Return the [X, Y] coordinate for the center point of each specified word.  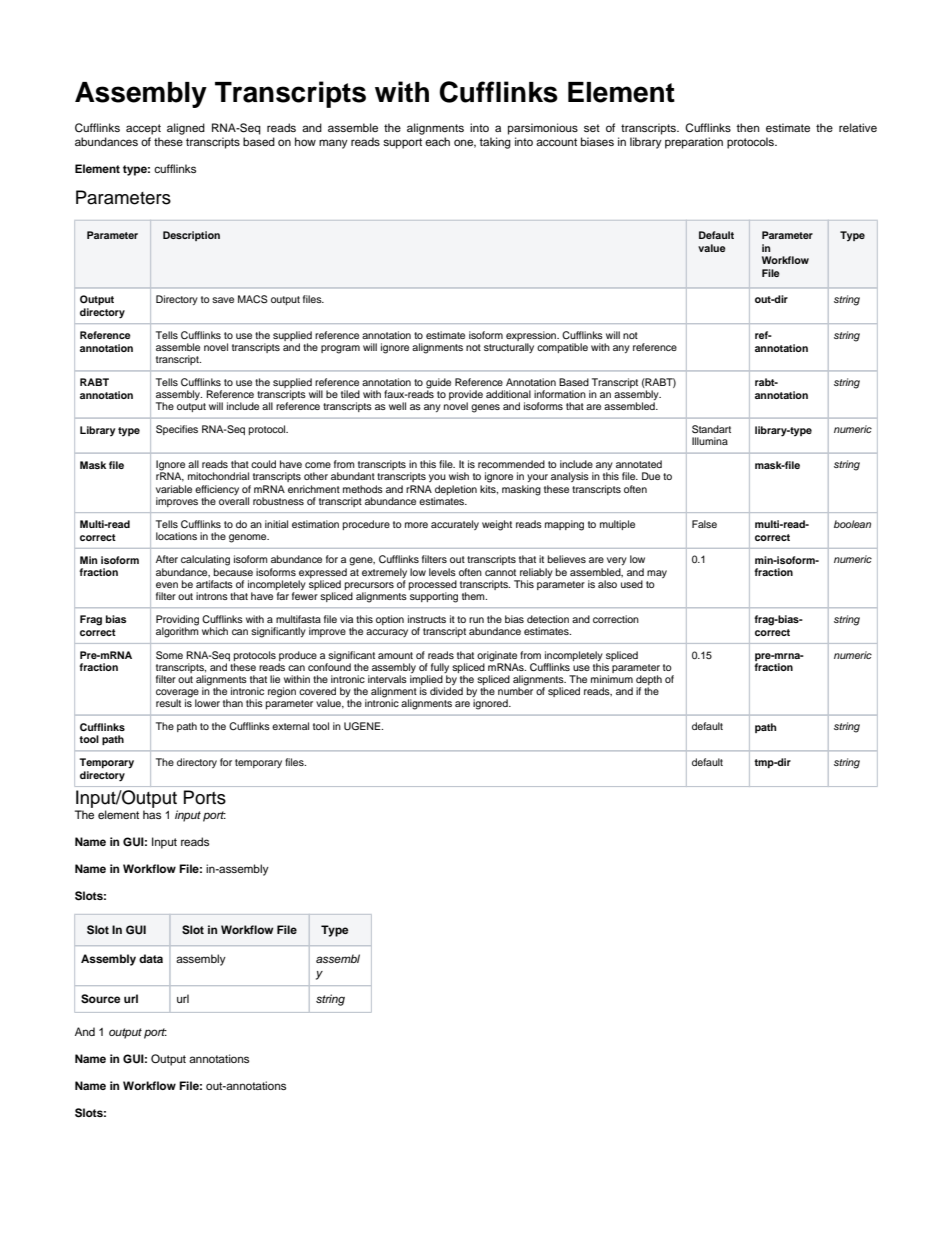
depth [649, 681]
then [747, 127]
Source [101, 999]
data [151, 958]
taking [495, 143]
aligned [186, 129]
